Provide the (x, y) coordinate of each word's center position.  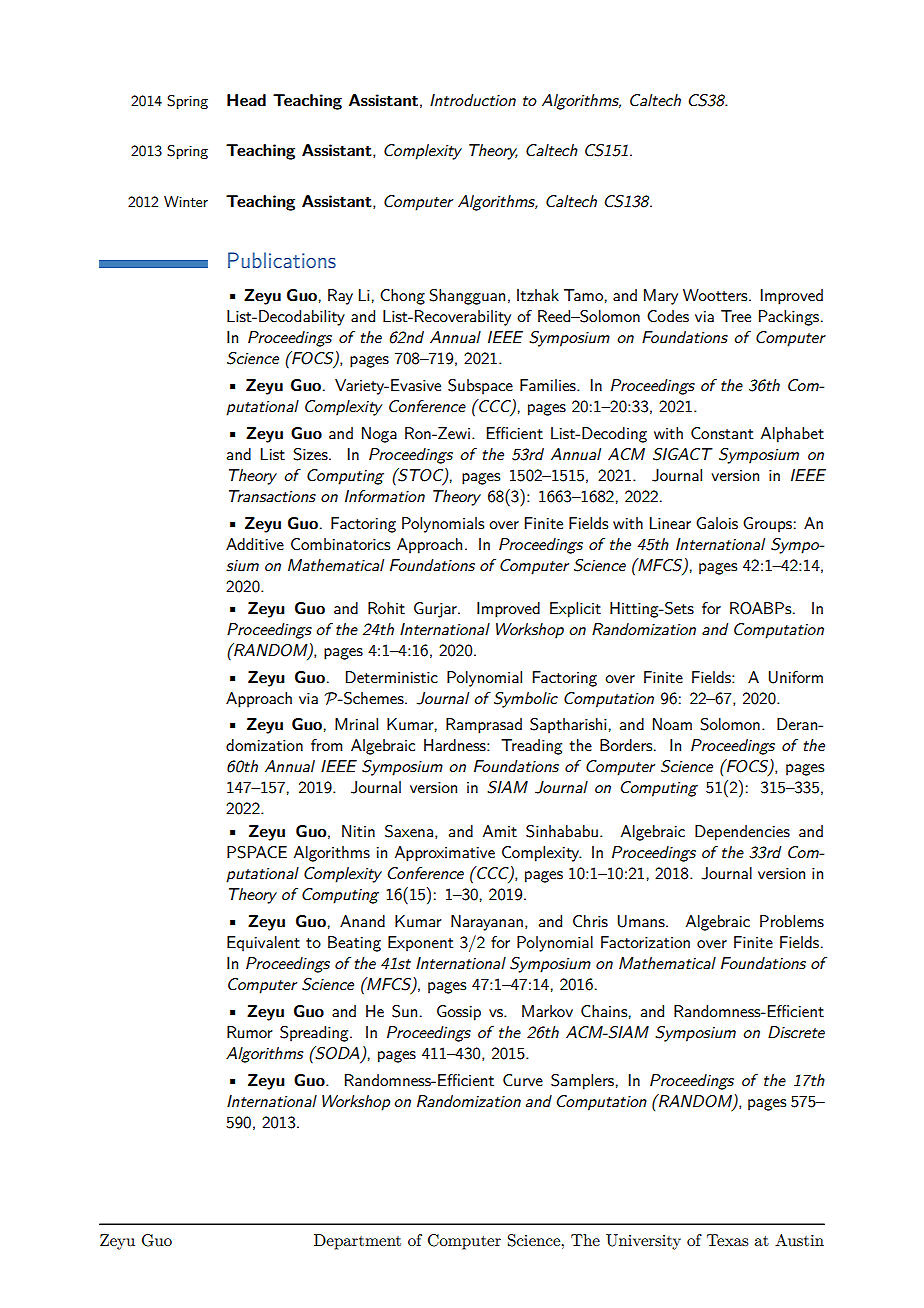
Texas (727, 1240)
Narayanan (487, 923)
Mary (661, 297)
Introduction (473, 100)
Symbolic (526, 700)
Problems (792, 921)
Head (246, 100)
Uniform (796, 677)
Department (357, 1242)
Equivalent (263, 944)
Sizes (311, 454)
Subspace (480, 387)
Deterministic (392, 677)
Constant (722, 433)
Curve (523, 1080)
